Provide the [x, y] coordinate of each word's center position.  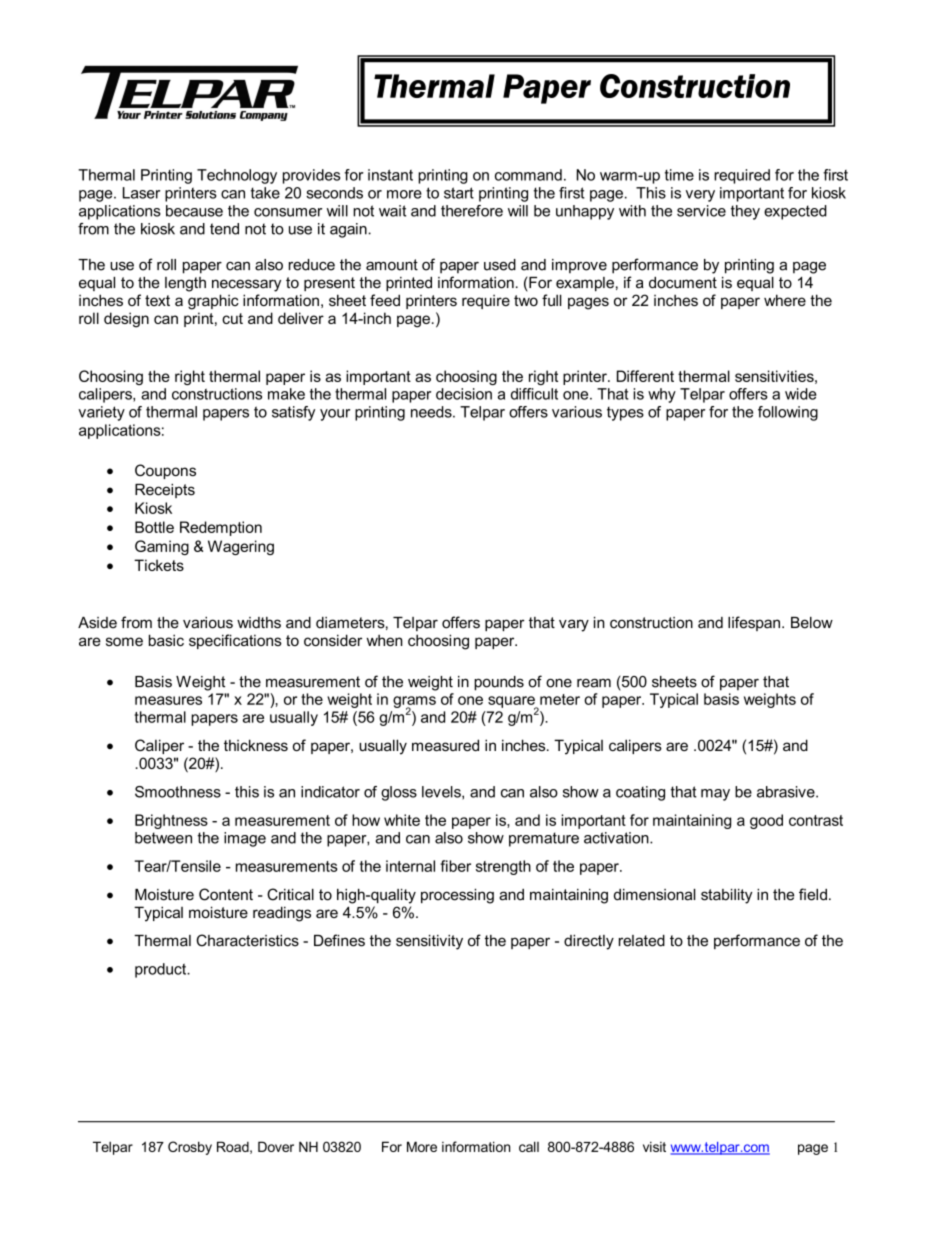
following [788, 413]
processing [457, 896]
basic [166, 640]
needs [432, 412]
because [194, 211]
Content [226, 894]
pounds [499, 683]
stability [726, 896]
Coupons [165, 471]
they [745, 212]
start [459, 193]
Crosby [190, 1148]
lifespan [755, 623]
